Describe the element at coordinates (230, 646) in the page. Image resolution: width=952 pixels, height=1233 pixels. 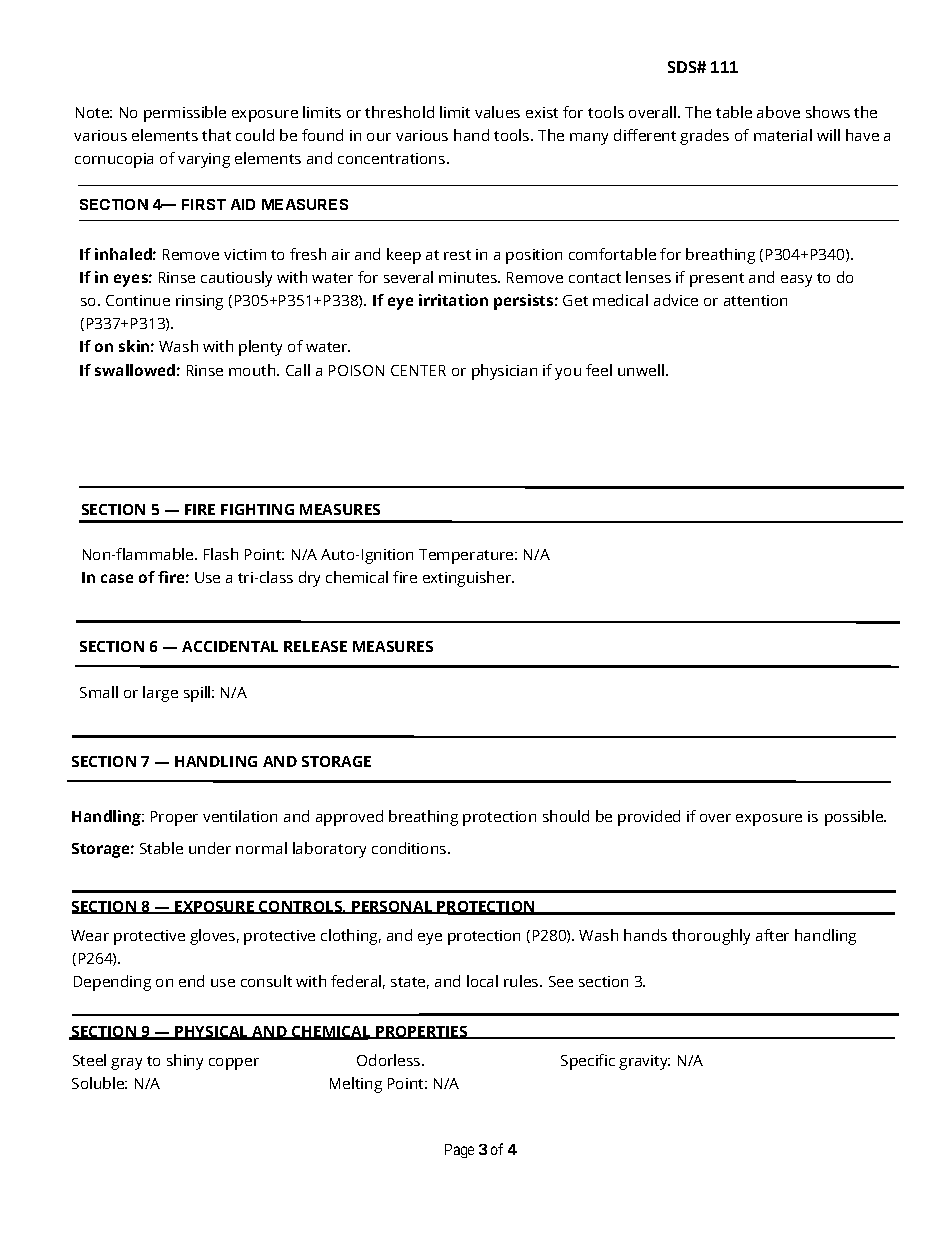
I see `ACCIDENTAL` at that location.
